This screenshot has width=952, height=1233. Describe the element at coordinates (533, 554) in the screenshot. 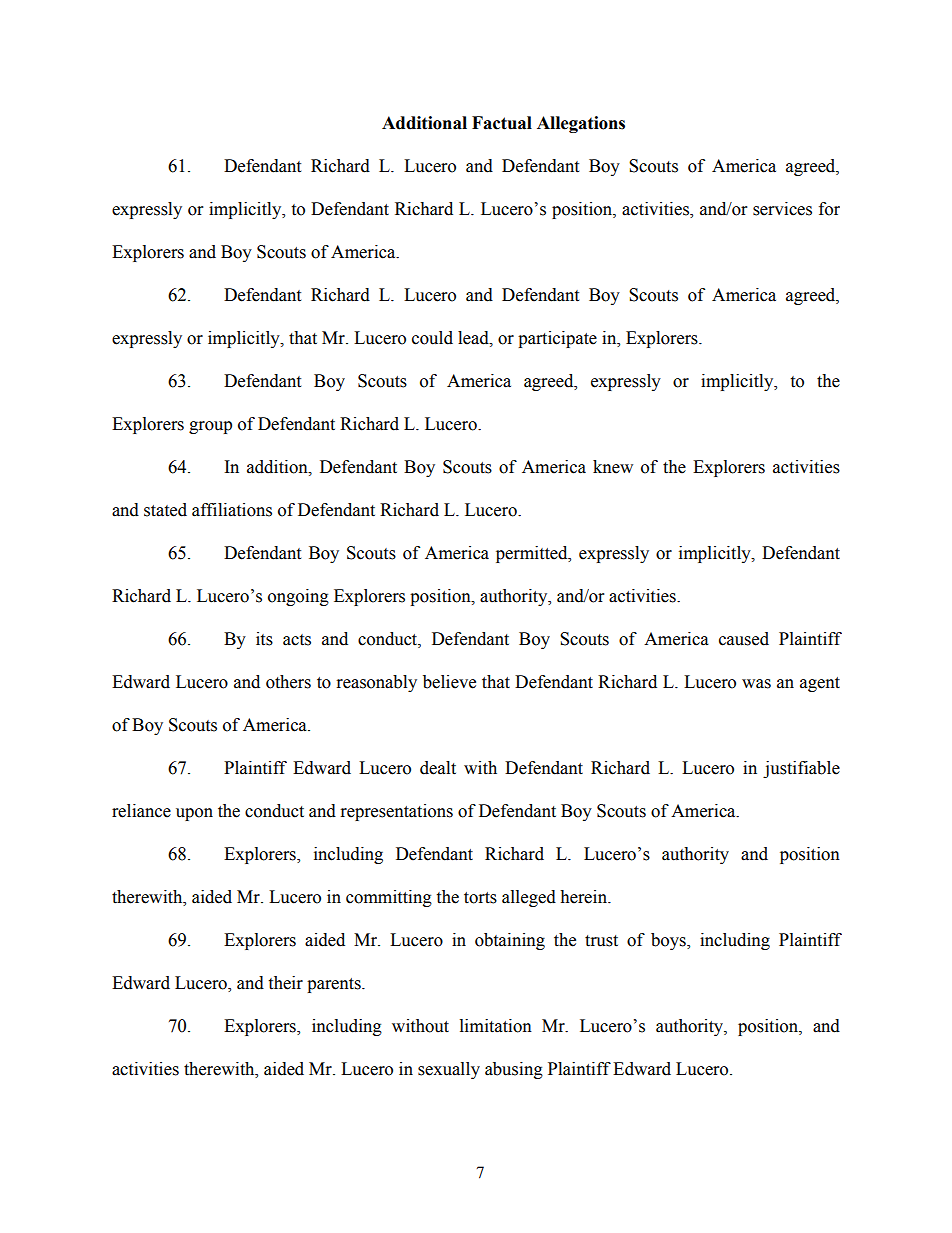

I see `permitted` at that location.
